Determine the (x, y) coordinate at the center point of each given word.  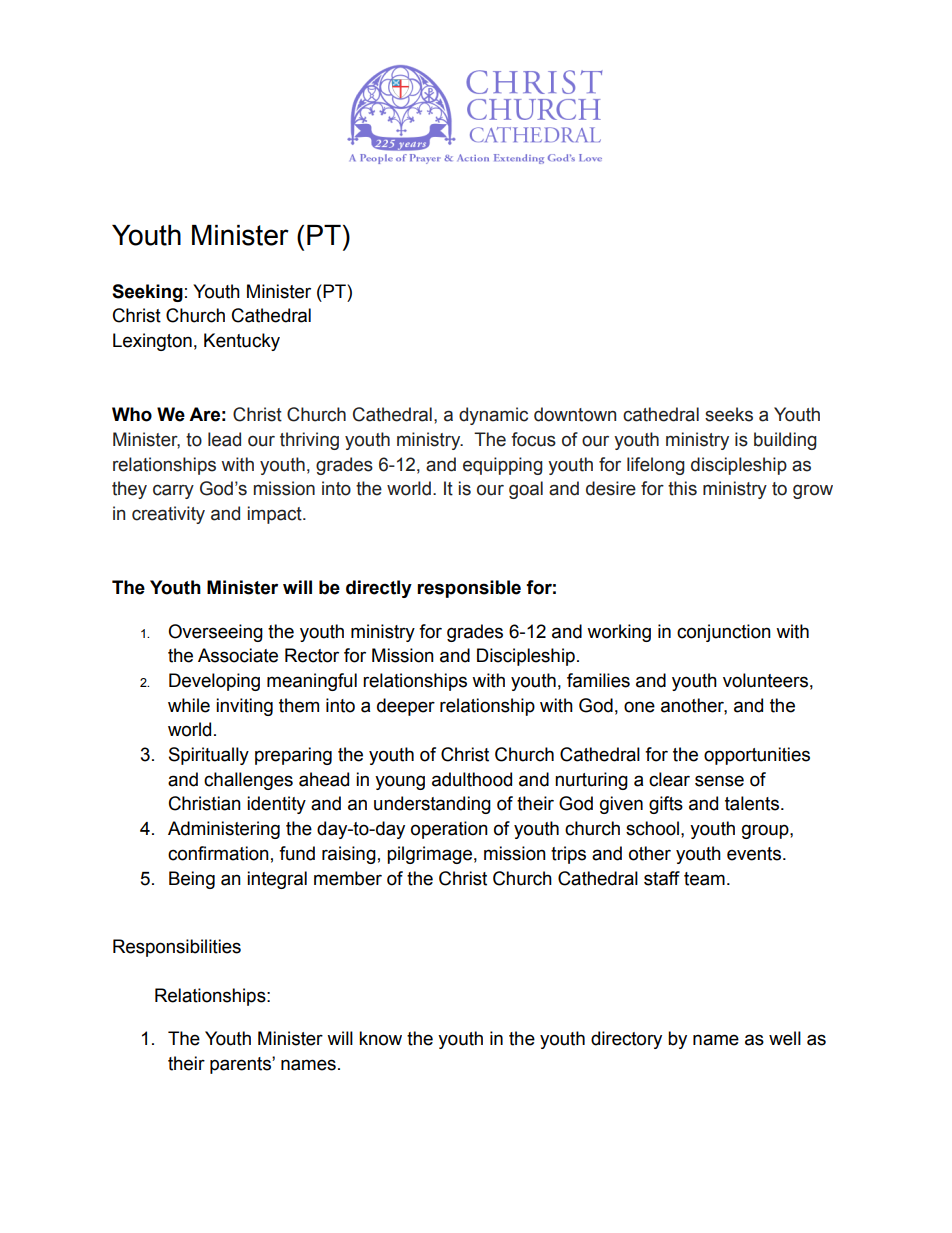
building (785, 441)
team (704, 879)
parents (241, 1065)
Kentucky (242, 342)
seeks (729, 414)
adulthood (472, 779)
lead (224, 439)
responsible (469, 589)
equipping (503, 466)
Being (192, 880)
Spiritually (209, 756)
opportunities (757, 756)
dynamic (493, 416)
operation (449, 830)
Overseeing (215, 633)
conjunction (724, 633)
